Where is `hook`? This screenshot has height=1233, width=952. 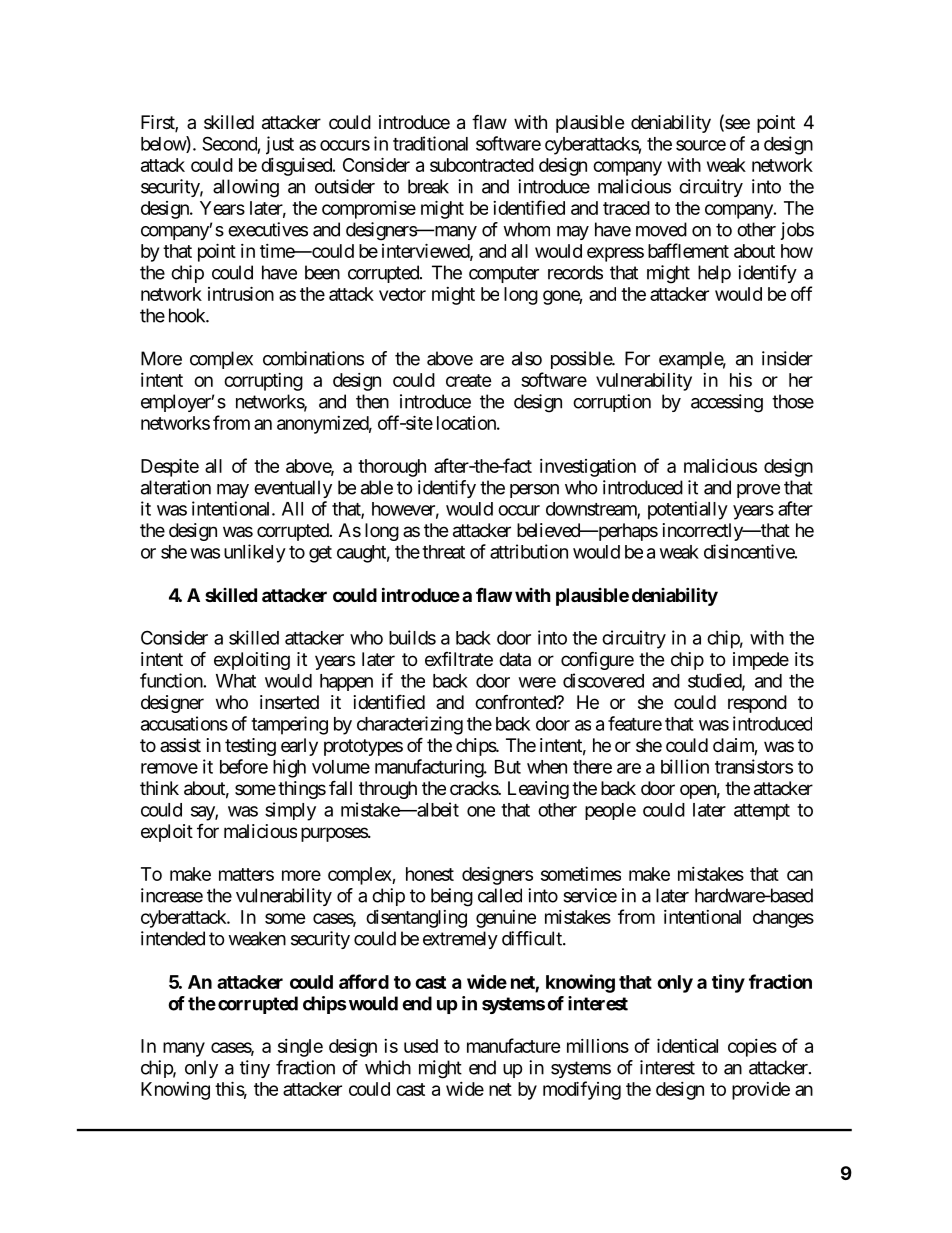
hook is located at coordinates (188, 315).
